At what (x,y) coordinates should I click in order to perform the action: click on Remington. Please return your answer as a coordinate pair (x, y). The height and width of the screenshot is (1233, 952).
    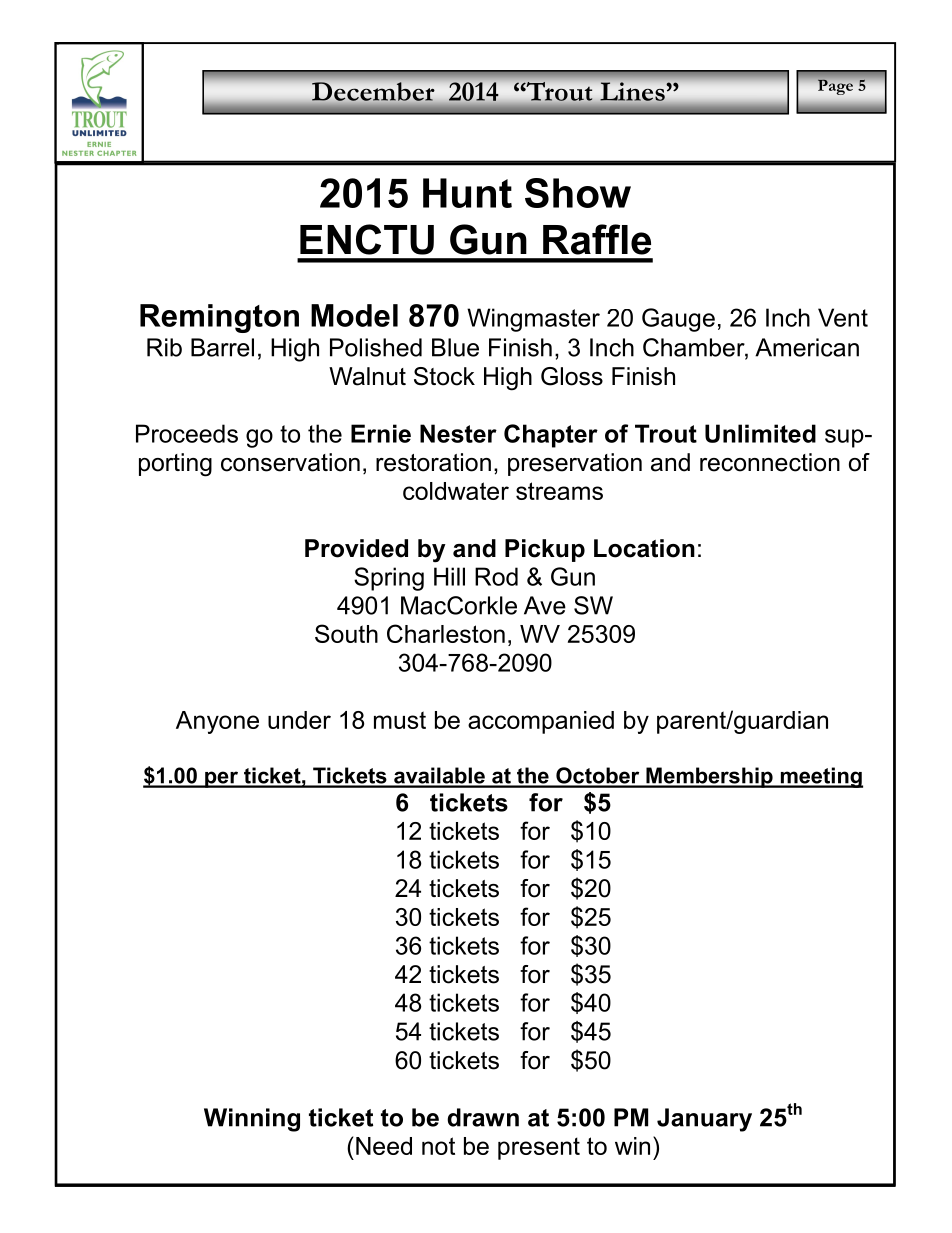
    Looking at the image, I should click on (219, 318).
